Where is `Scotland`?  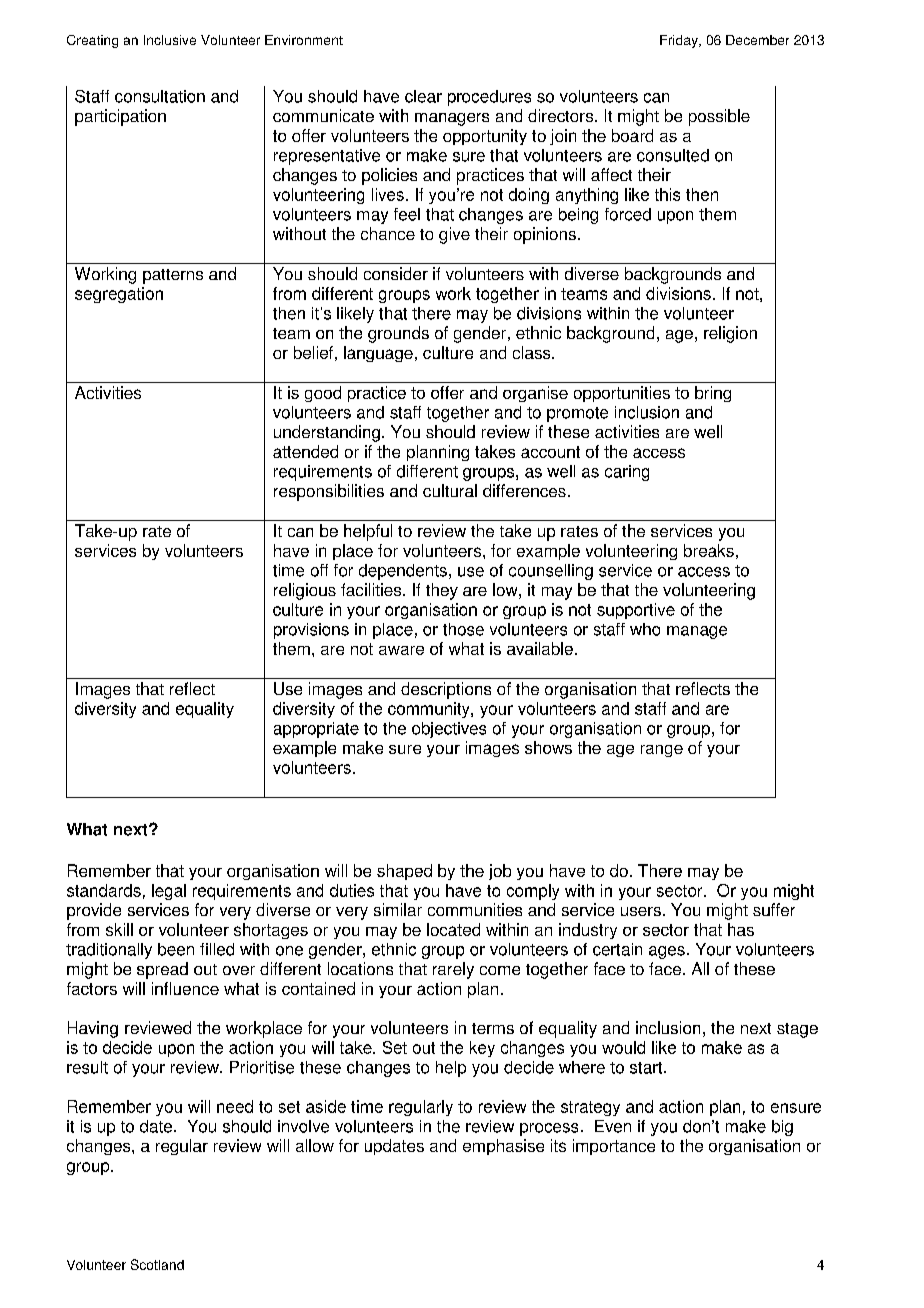
Scotland is located at coordinates (157, 1264).
